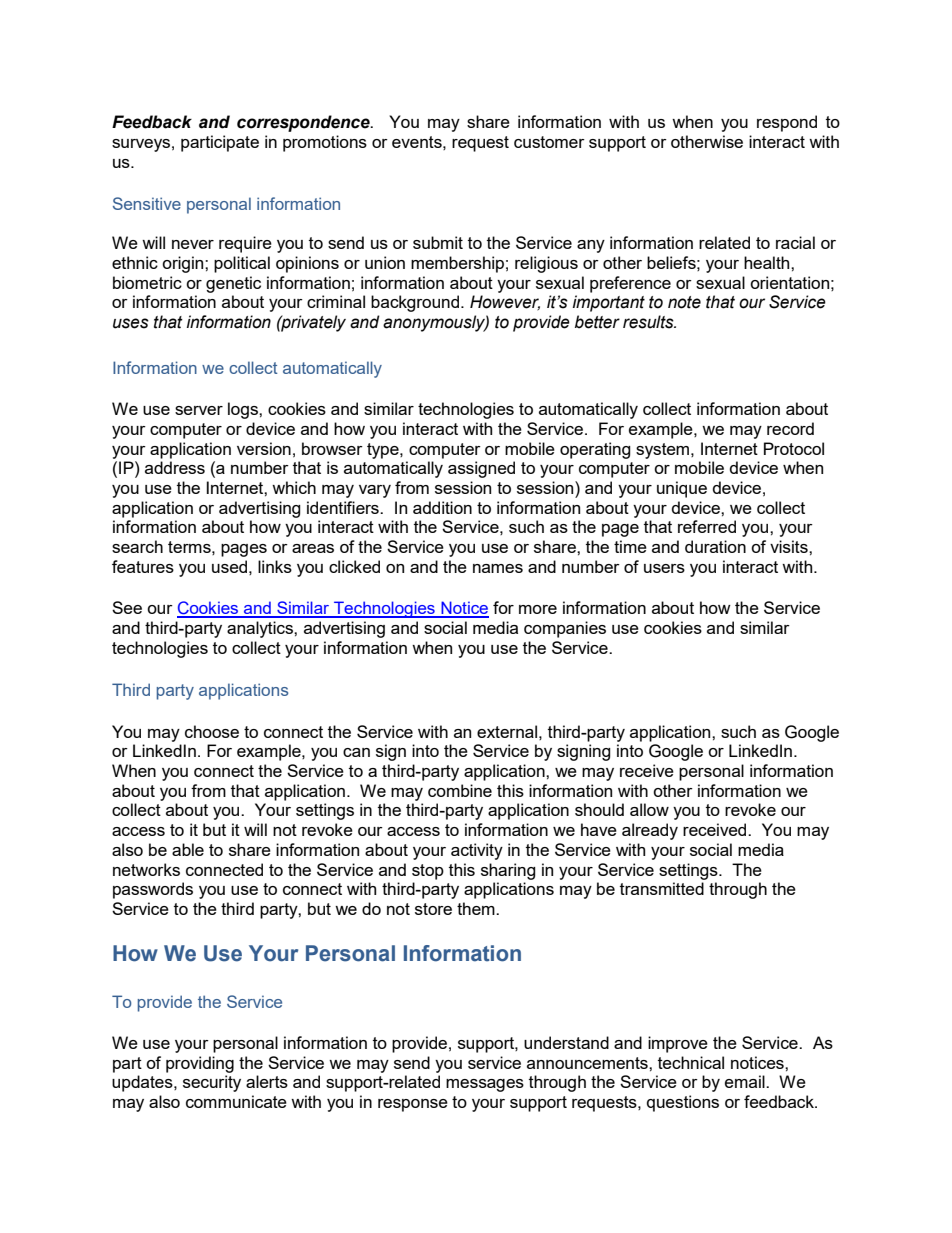 This screenshot has width=952, height=1233. Describe the element at coordinates (199, 410) in the screenshot. I see `server` at that location.
